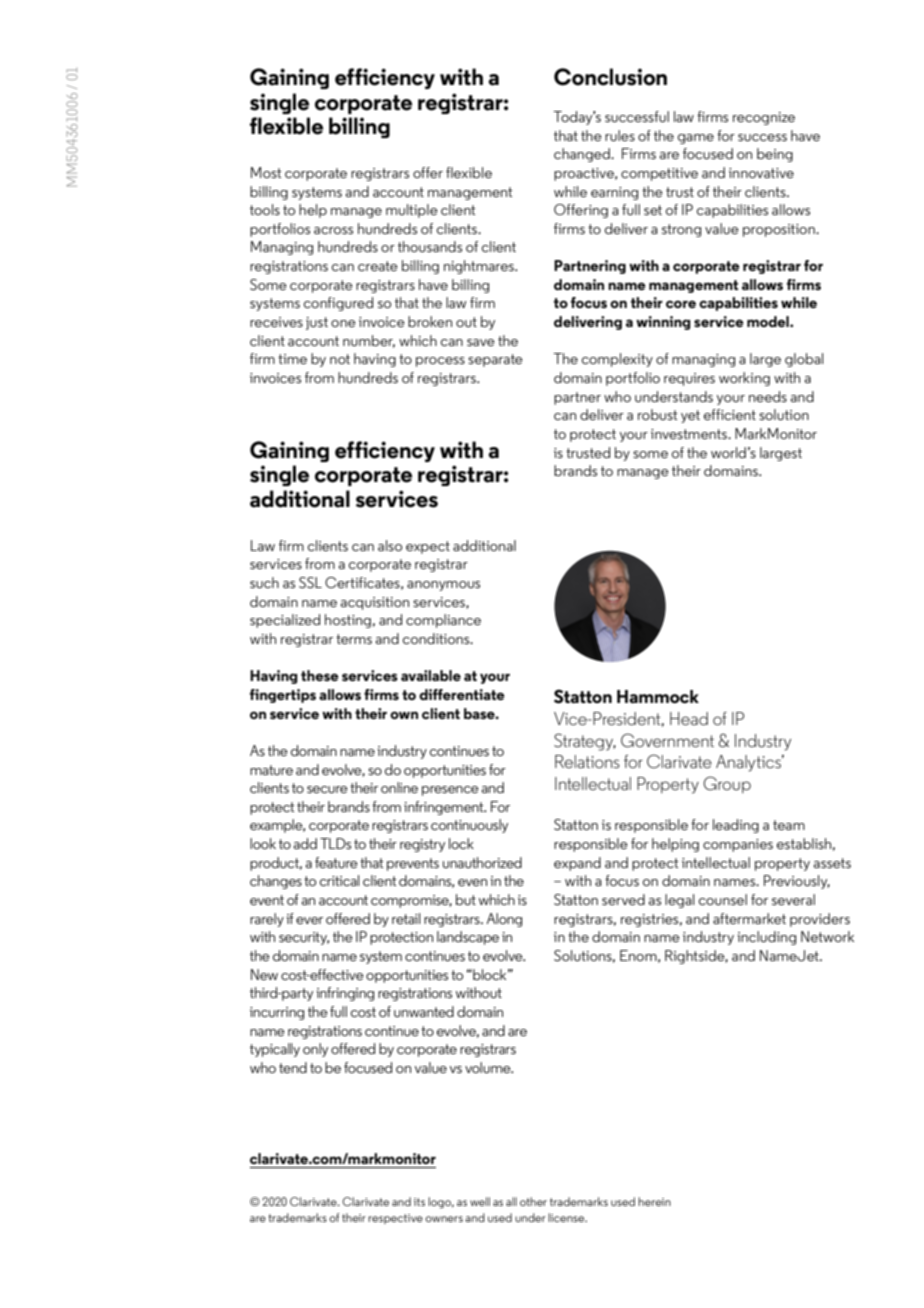 The height and width of the screenshot is (1308, 924). Describe the element at coordinates (266, 172) in the screenshot. I see `Most` at that location.
